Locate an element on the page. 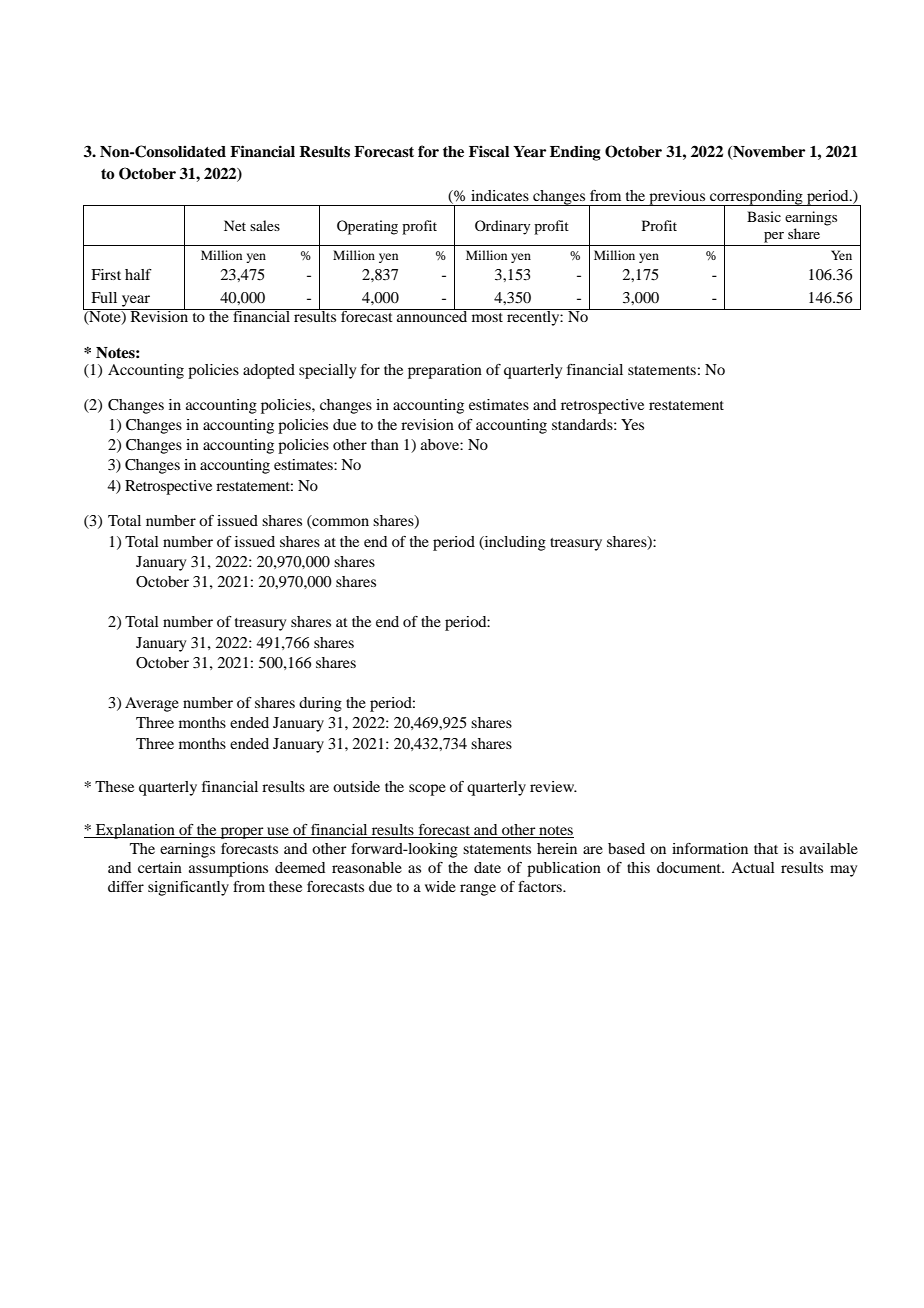 The width and height of the image is (924, 1308). review is located at coordinates (553, 786).
